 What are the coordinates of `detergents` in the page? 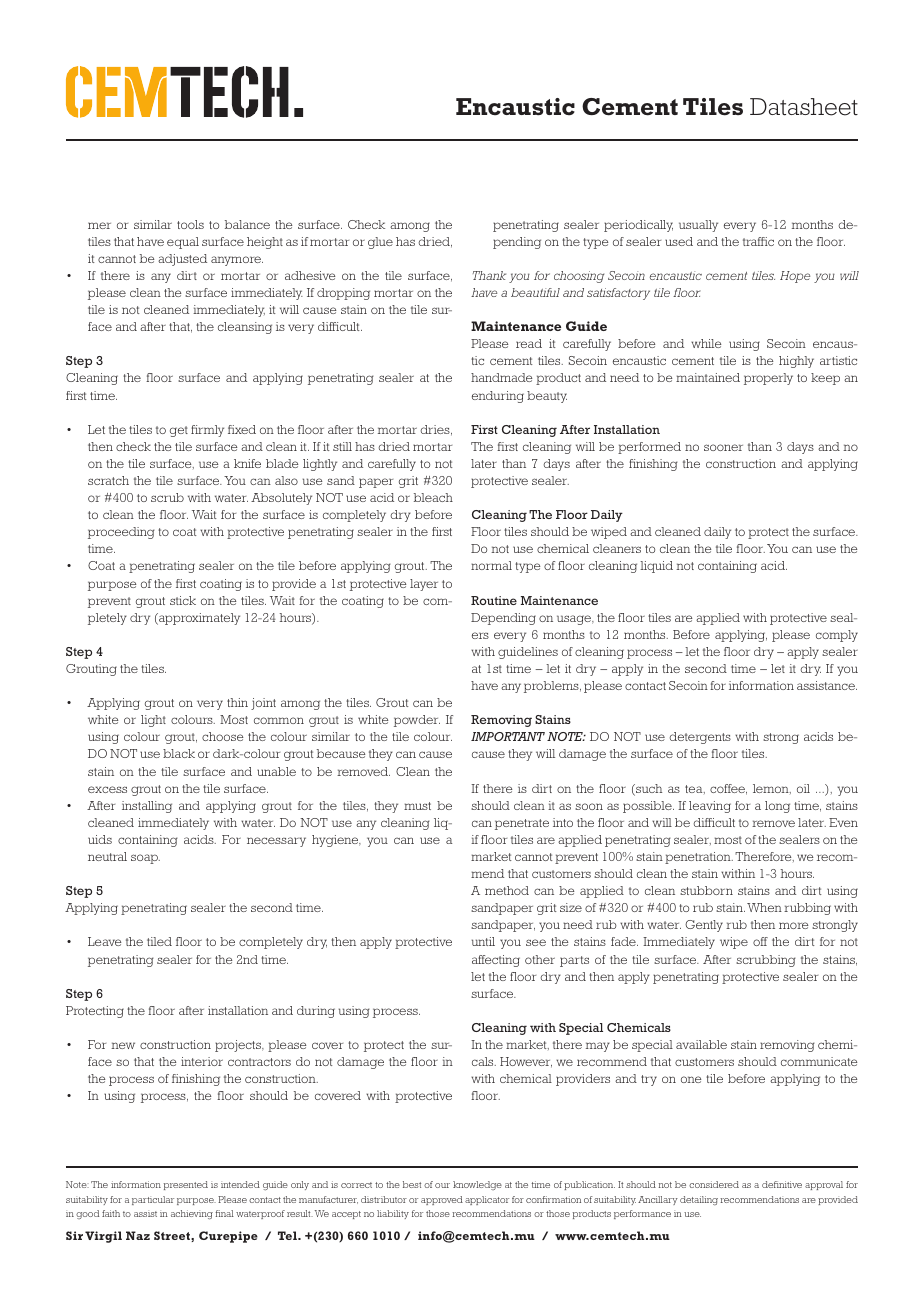 It's located at (700, 738).
